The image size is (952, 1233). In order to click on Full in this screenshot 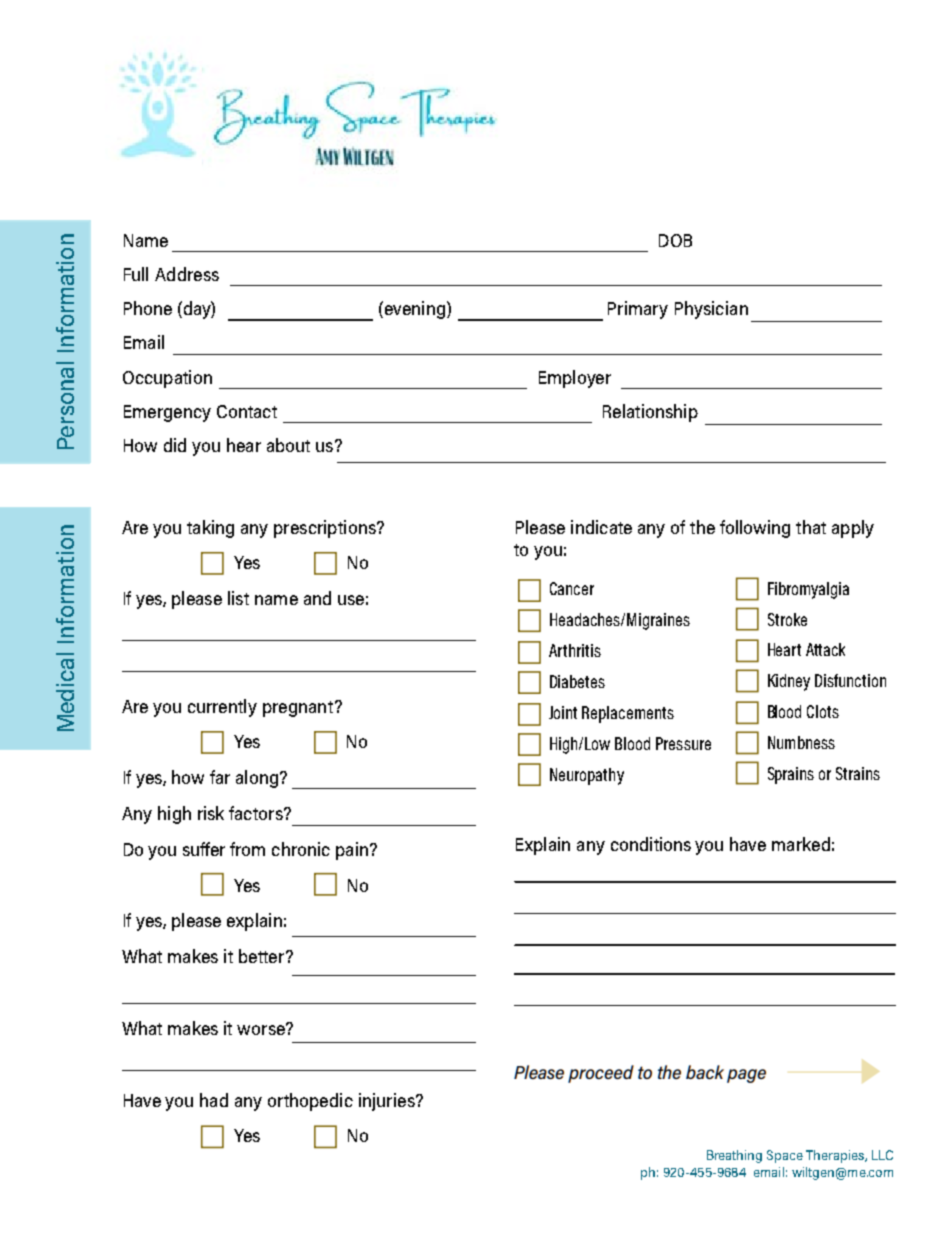, I will do `click(136, 274)`.
